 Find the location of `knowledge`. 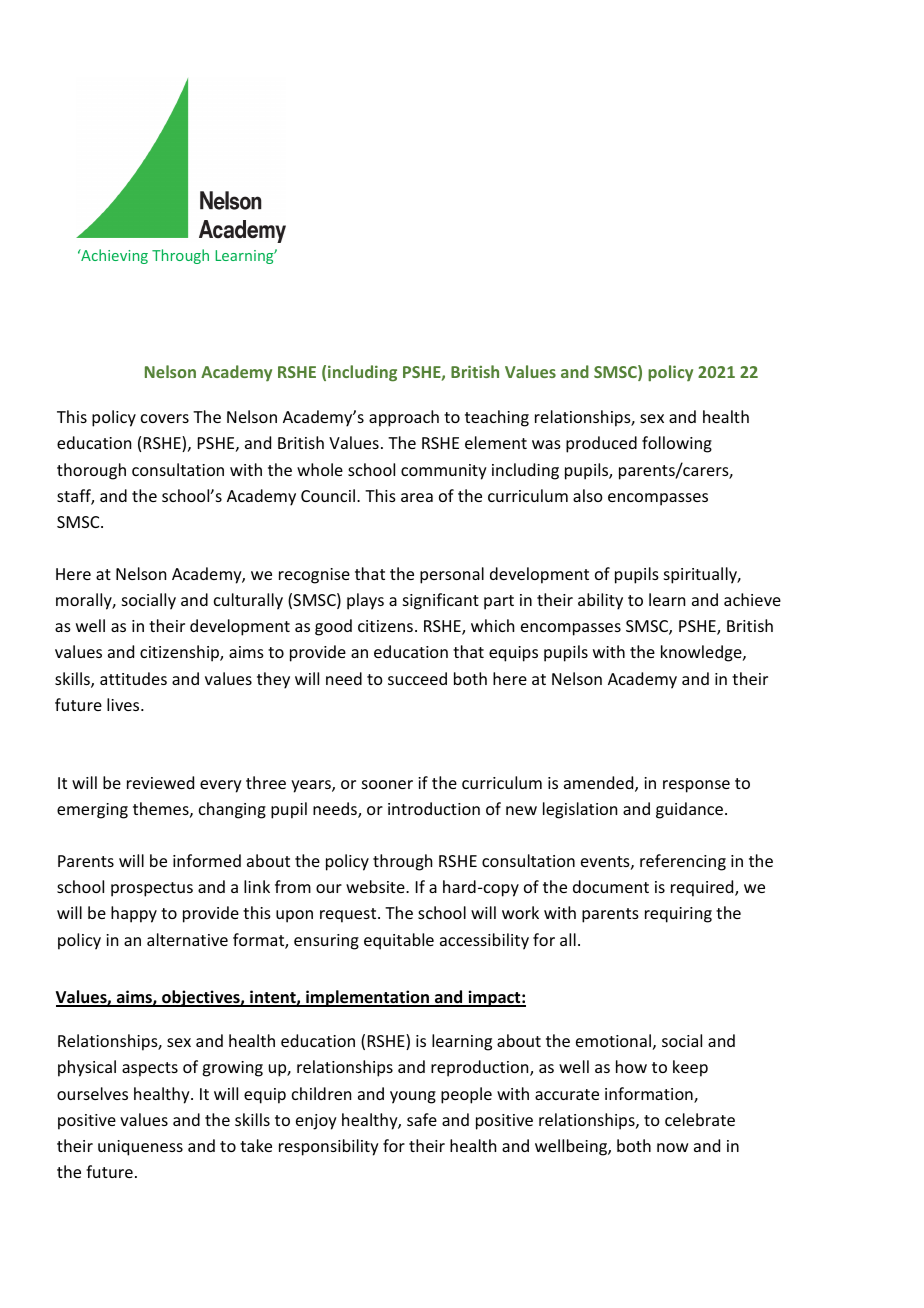

knowledge is located at coordinates (702, 653).
